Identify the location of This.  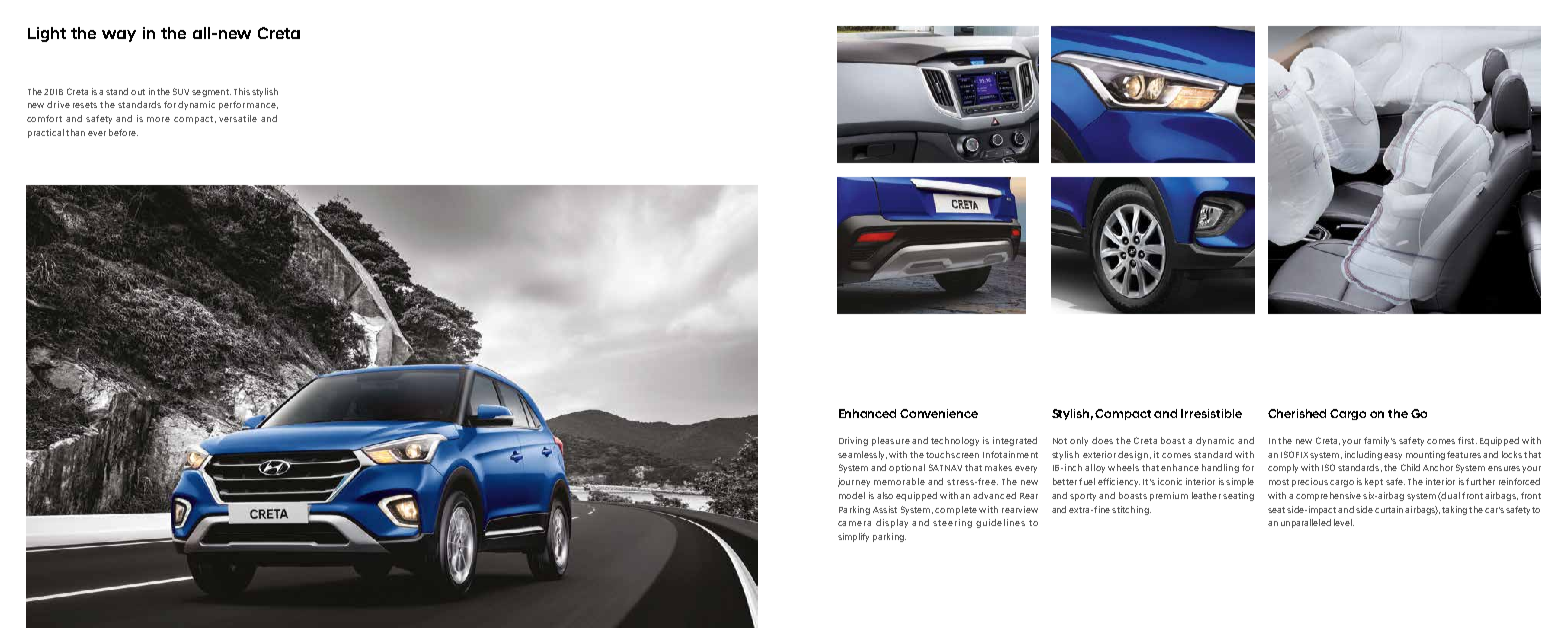
(242, 91).
